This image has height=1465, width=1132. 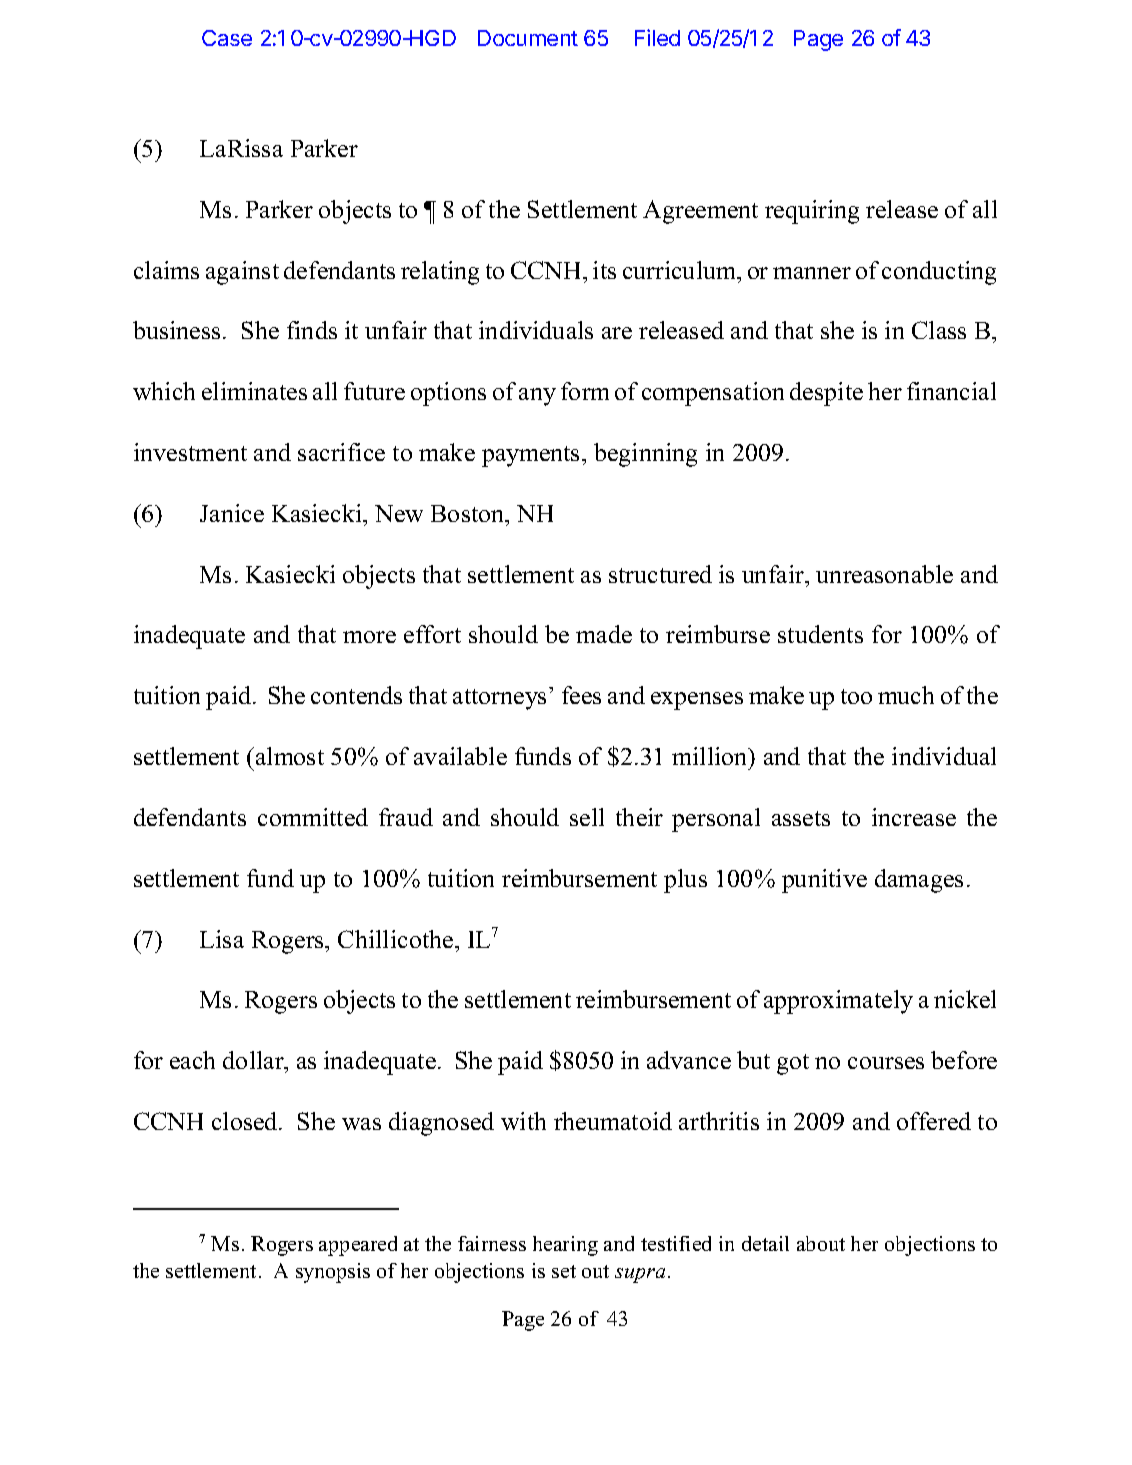 What do you see at coordinates (227, 38) in the image?
I see `Case` at bounding box center [227, 38].
